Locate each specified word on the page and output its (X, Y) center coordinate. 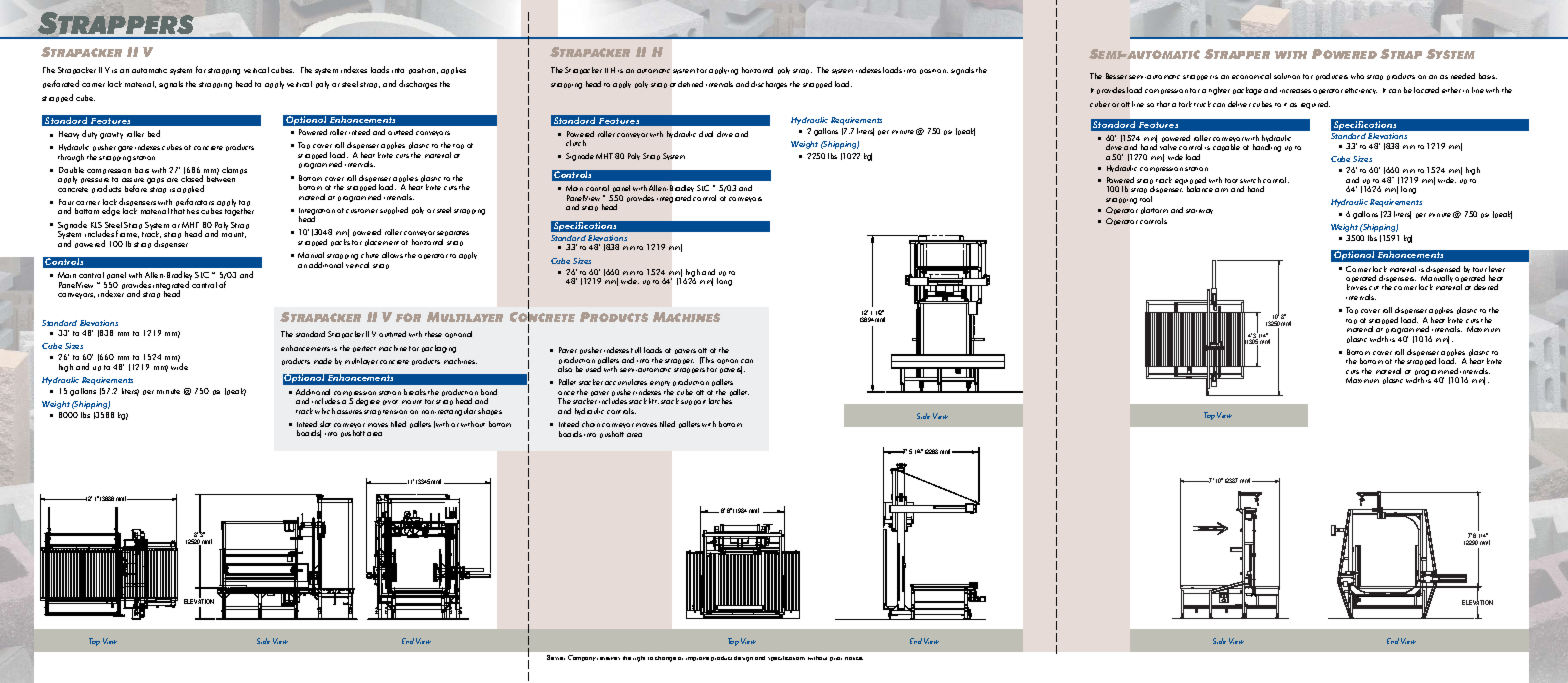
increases (1295, 91)
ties (193, 211)
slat (325, 424)
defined (690, 84)
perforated (61, 84)
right (639, 659)
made (323, 361)
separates (453, 235)
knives (1357, 287)
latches (720, 401)
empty (660, 385)
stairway (1199, 211)
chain (591, 424)
